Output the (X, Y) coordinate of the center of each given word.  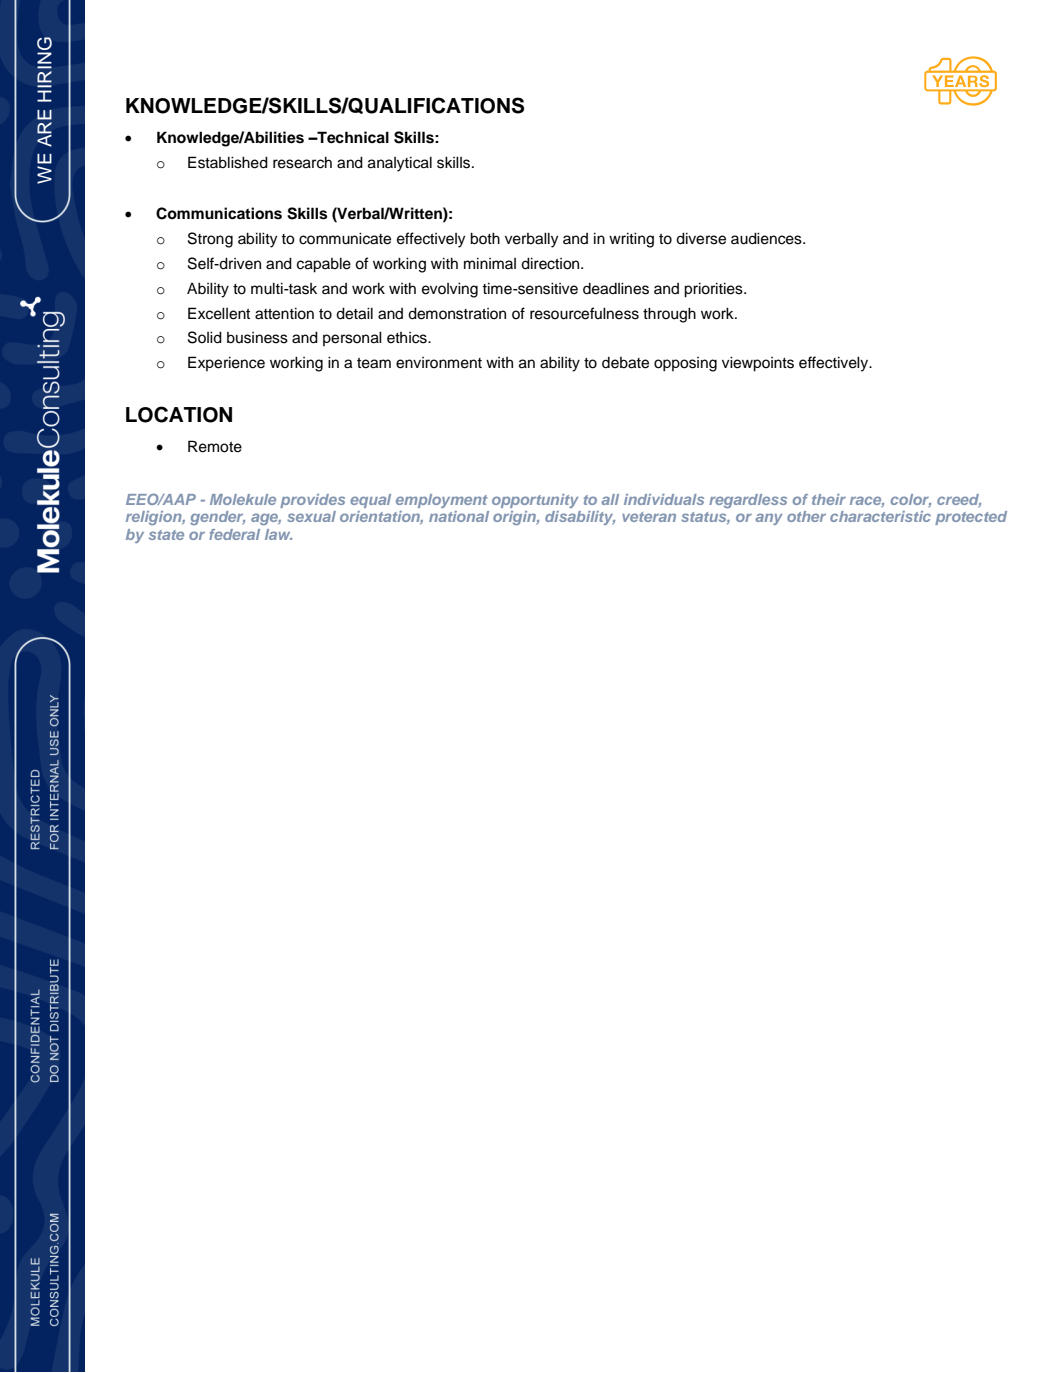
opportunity (535, 501)
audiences (767, 238)
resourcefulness (584, 313)
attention (284, 313)
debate (625, 363)
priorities (714, 290)
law (278, 534)
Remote (215, 446)
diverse (701, 238)
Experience (226, 363)
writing (631, 240)
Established (228, 162)
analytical (400, 164)
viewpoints (758, 364)
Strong (210, 240)
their (829, 499)
